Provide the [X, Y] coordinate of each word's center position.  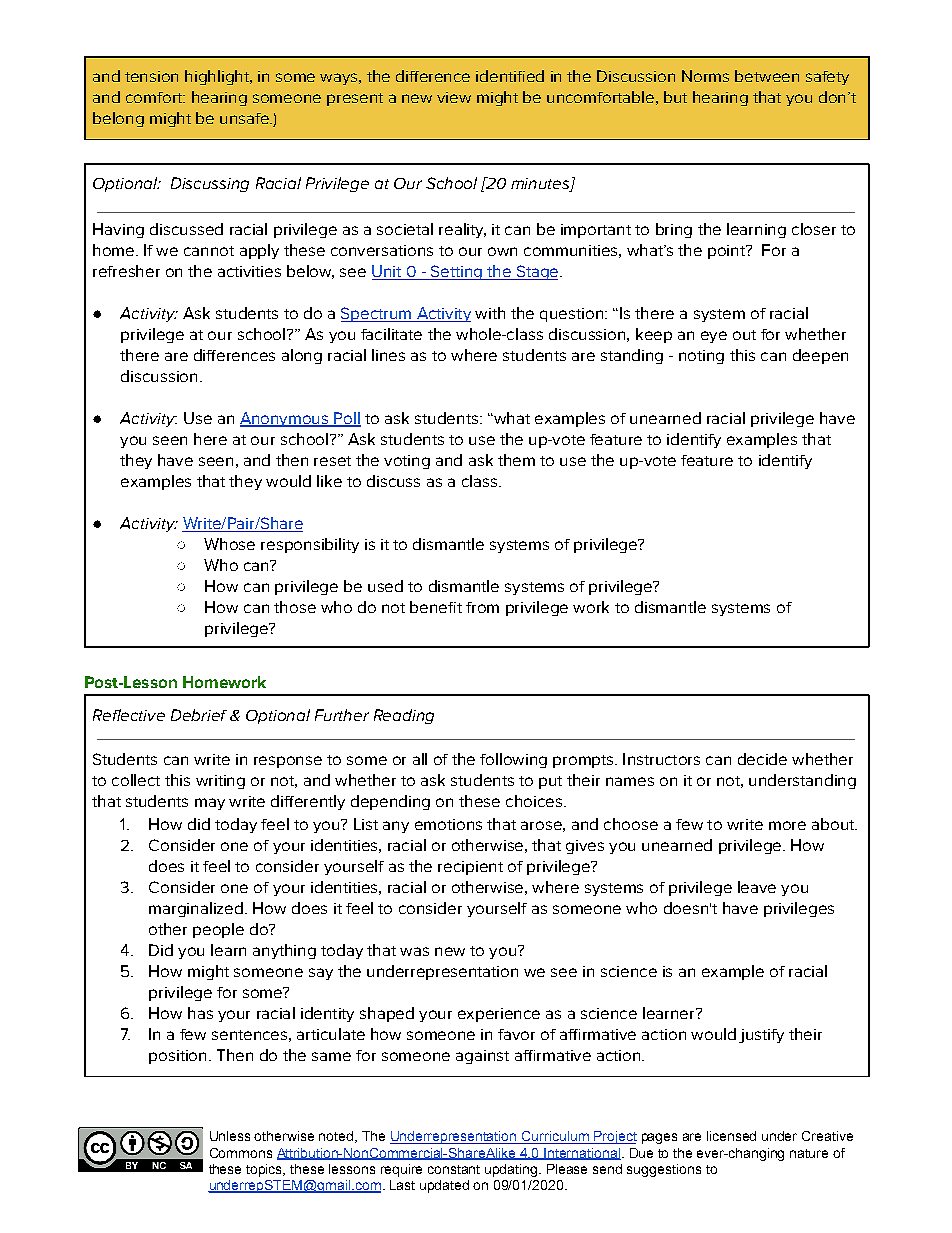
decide [762, 759]
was [414, 951]
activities [249, 271]
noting [701, 357]
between [767, 76]
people [218, 930]
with [490, 313]
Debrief [199, 715]
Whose [229, 544]
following [513, 760]
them [516, 460]
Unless [230, 1136]
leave [757, 887]
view [454, 97]
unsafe [245, 118]
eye [714, 337]
